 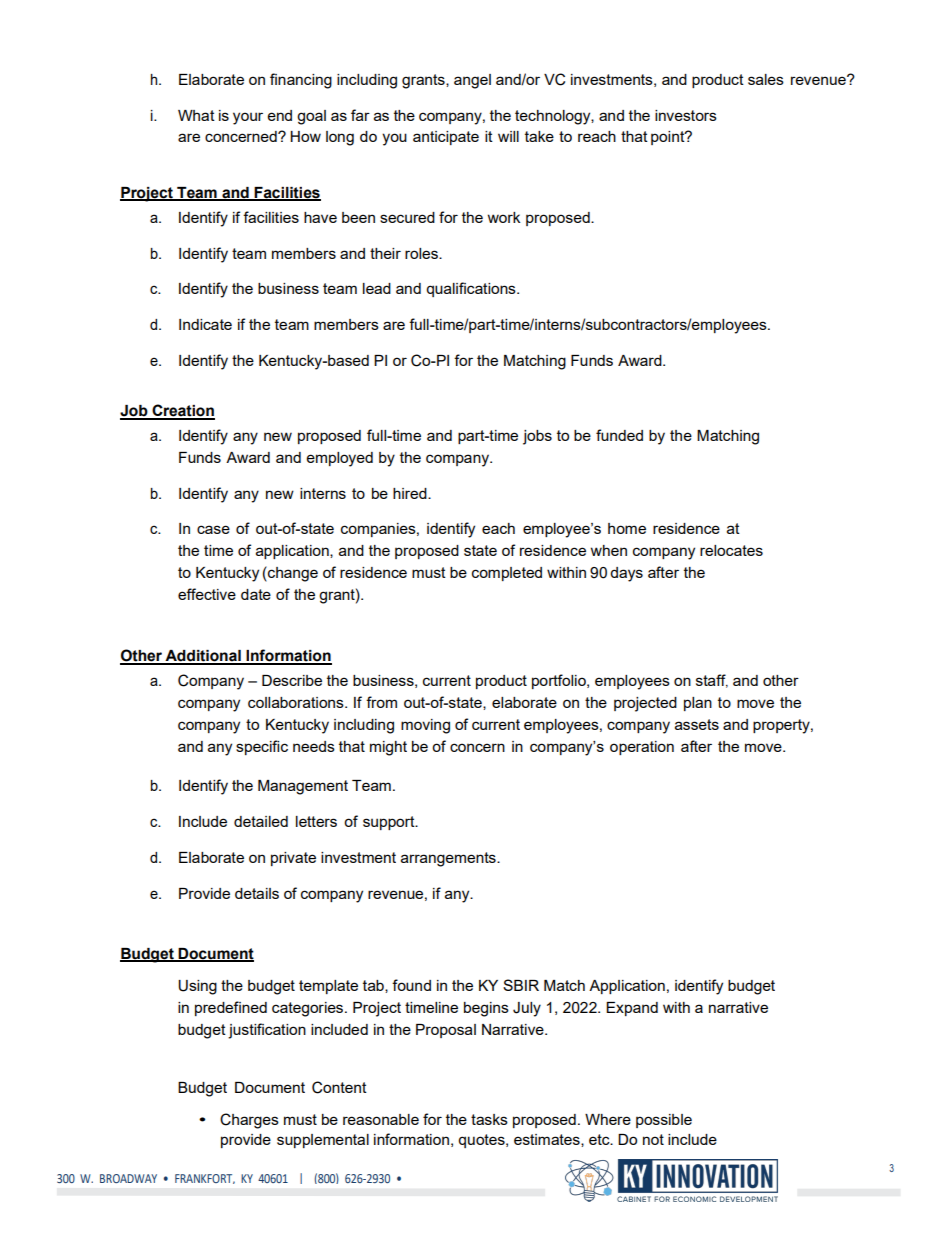 I want to click on operation, so click(x=642, y=748).
